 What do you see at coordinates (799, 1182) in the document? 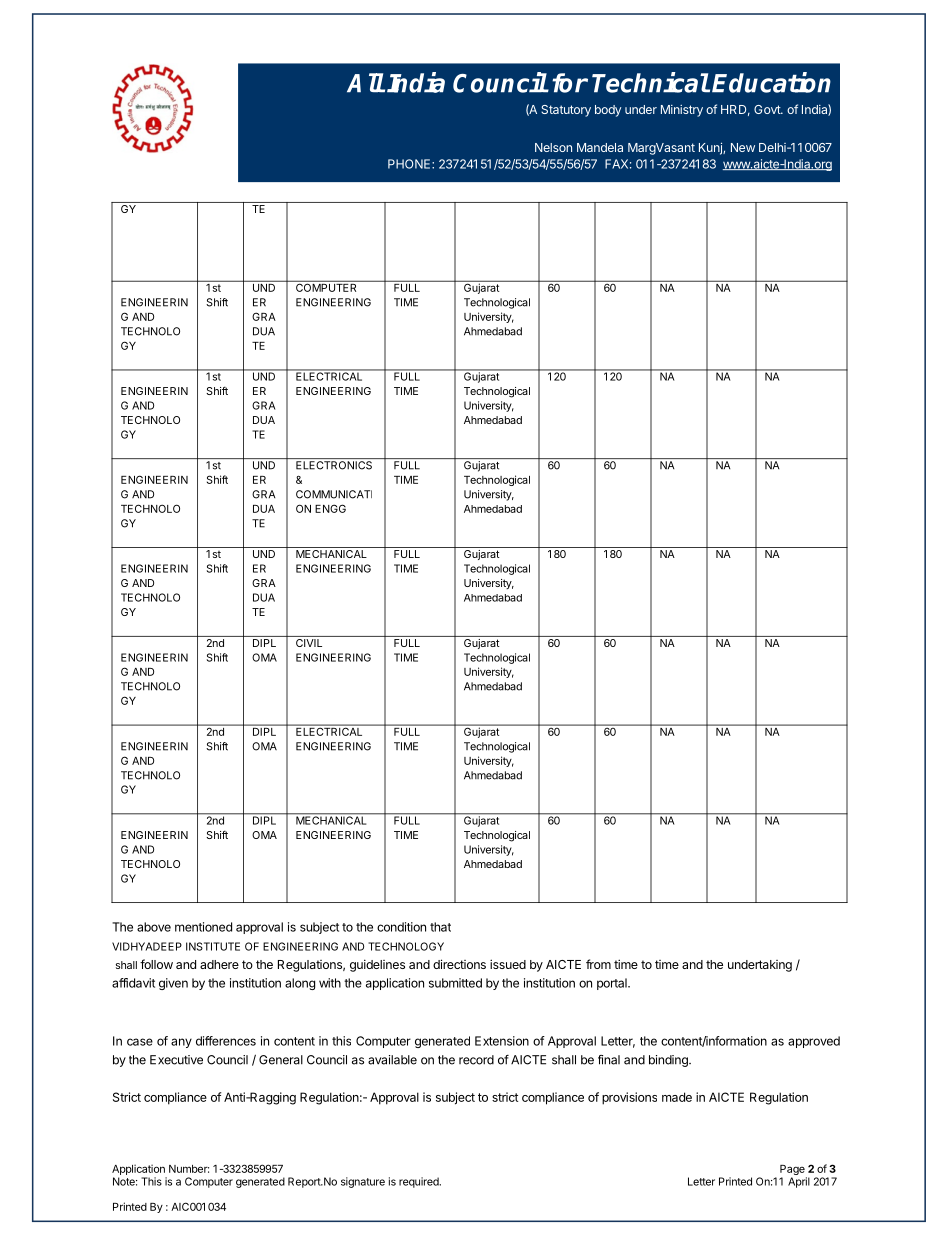
I see `April` at bounding box center [799, 1182].
